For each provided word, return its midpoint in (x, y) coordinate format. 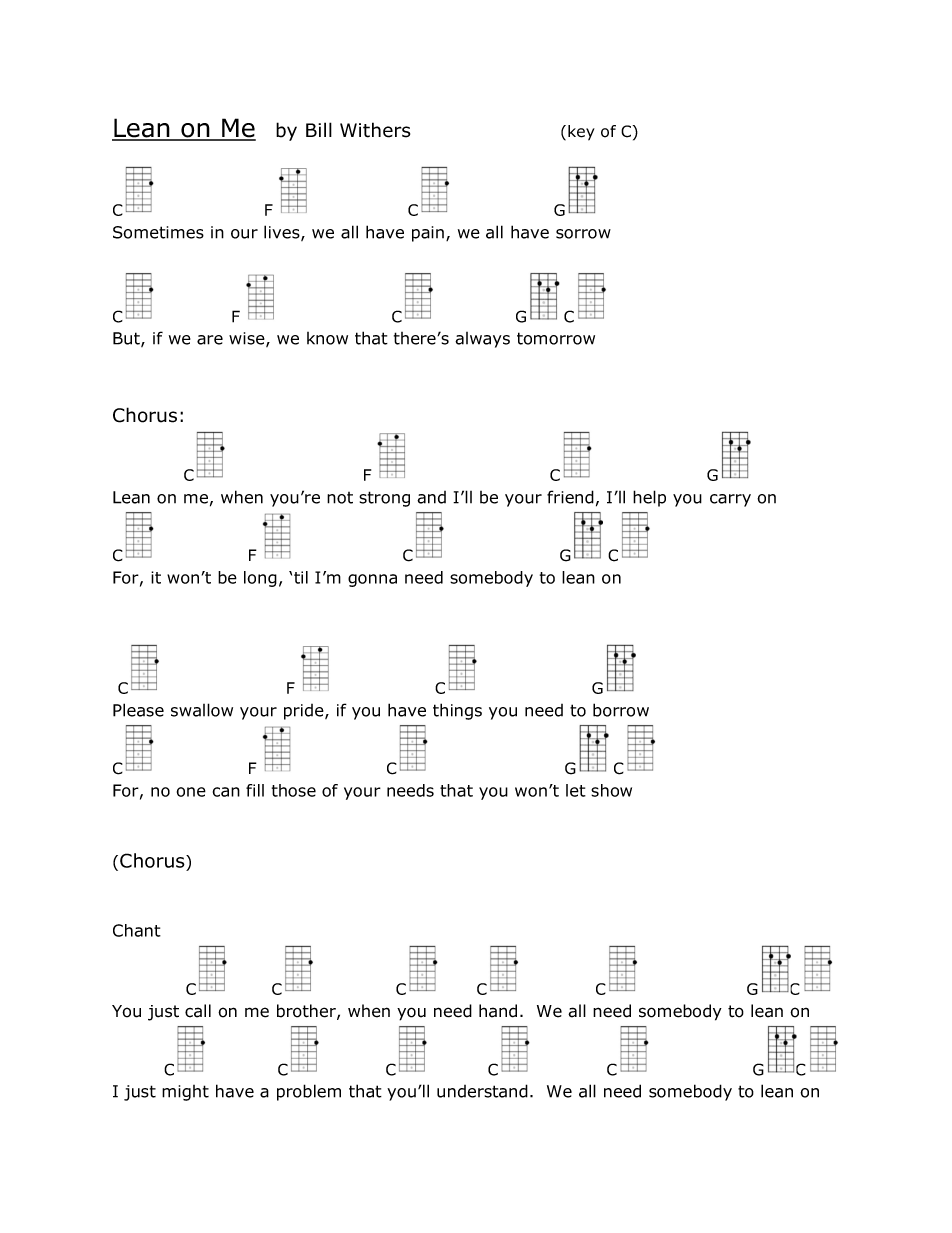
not (340, 498)
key (581, 133)
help (649, 498)
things (457, 711)
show (611, 790)
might (185, 1093)
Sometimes (158, 232)
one (191, 792)
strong (384, 499)
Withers (375, 130)
